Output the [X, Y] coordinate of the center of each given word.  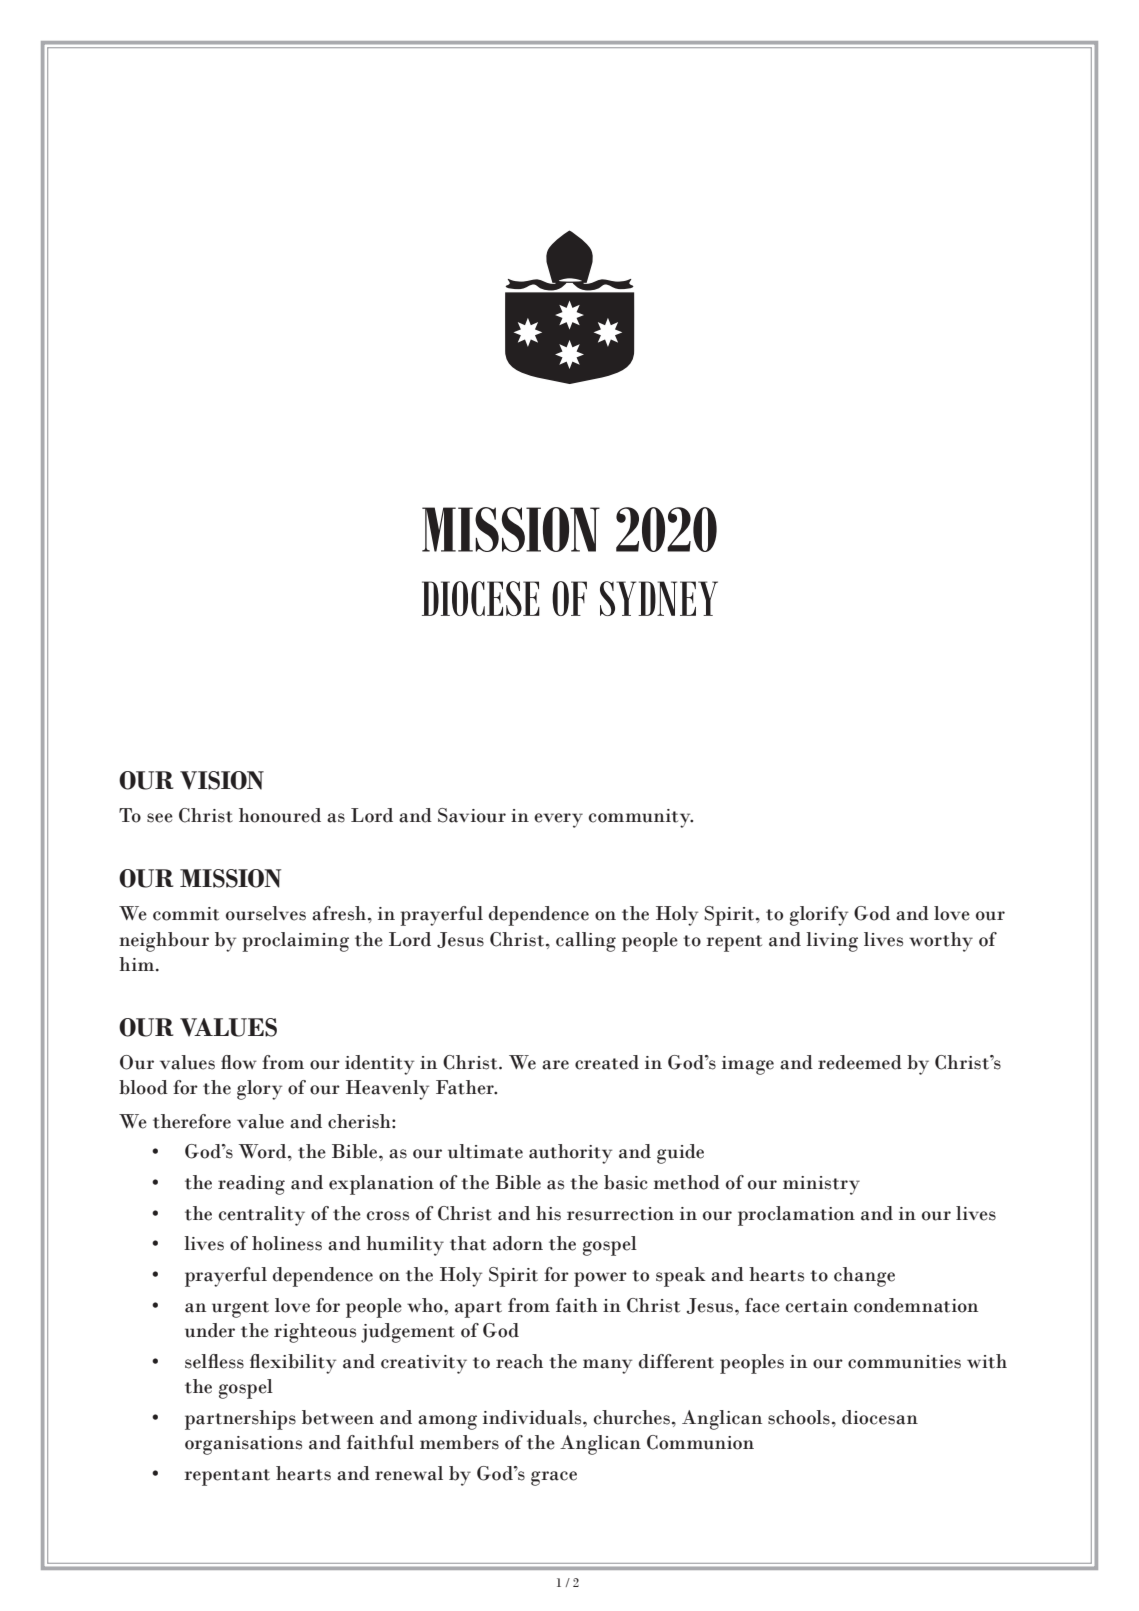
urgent [240, 1309]
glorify [819, 916]
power [600, 1279]
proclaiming [295, 942]
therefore [192, 1121]
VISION [222, 780]
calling [586, 942]
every [558, 820]
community [641, 818]
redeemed [860, 1062]
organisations [243, 1445]
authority [570, 1154]
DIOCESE [481, 598]
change [864, 1277]
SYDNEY [659, 598]
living [832, 942]
